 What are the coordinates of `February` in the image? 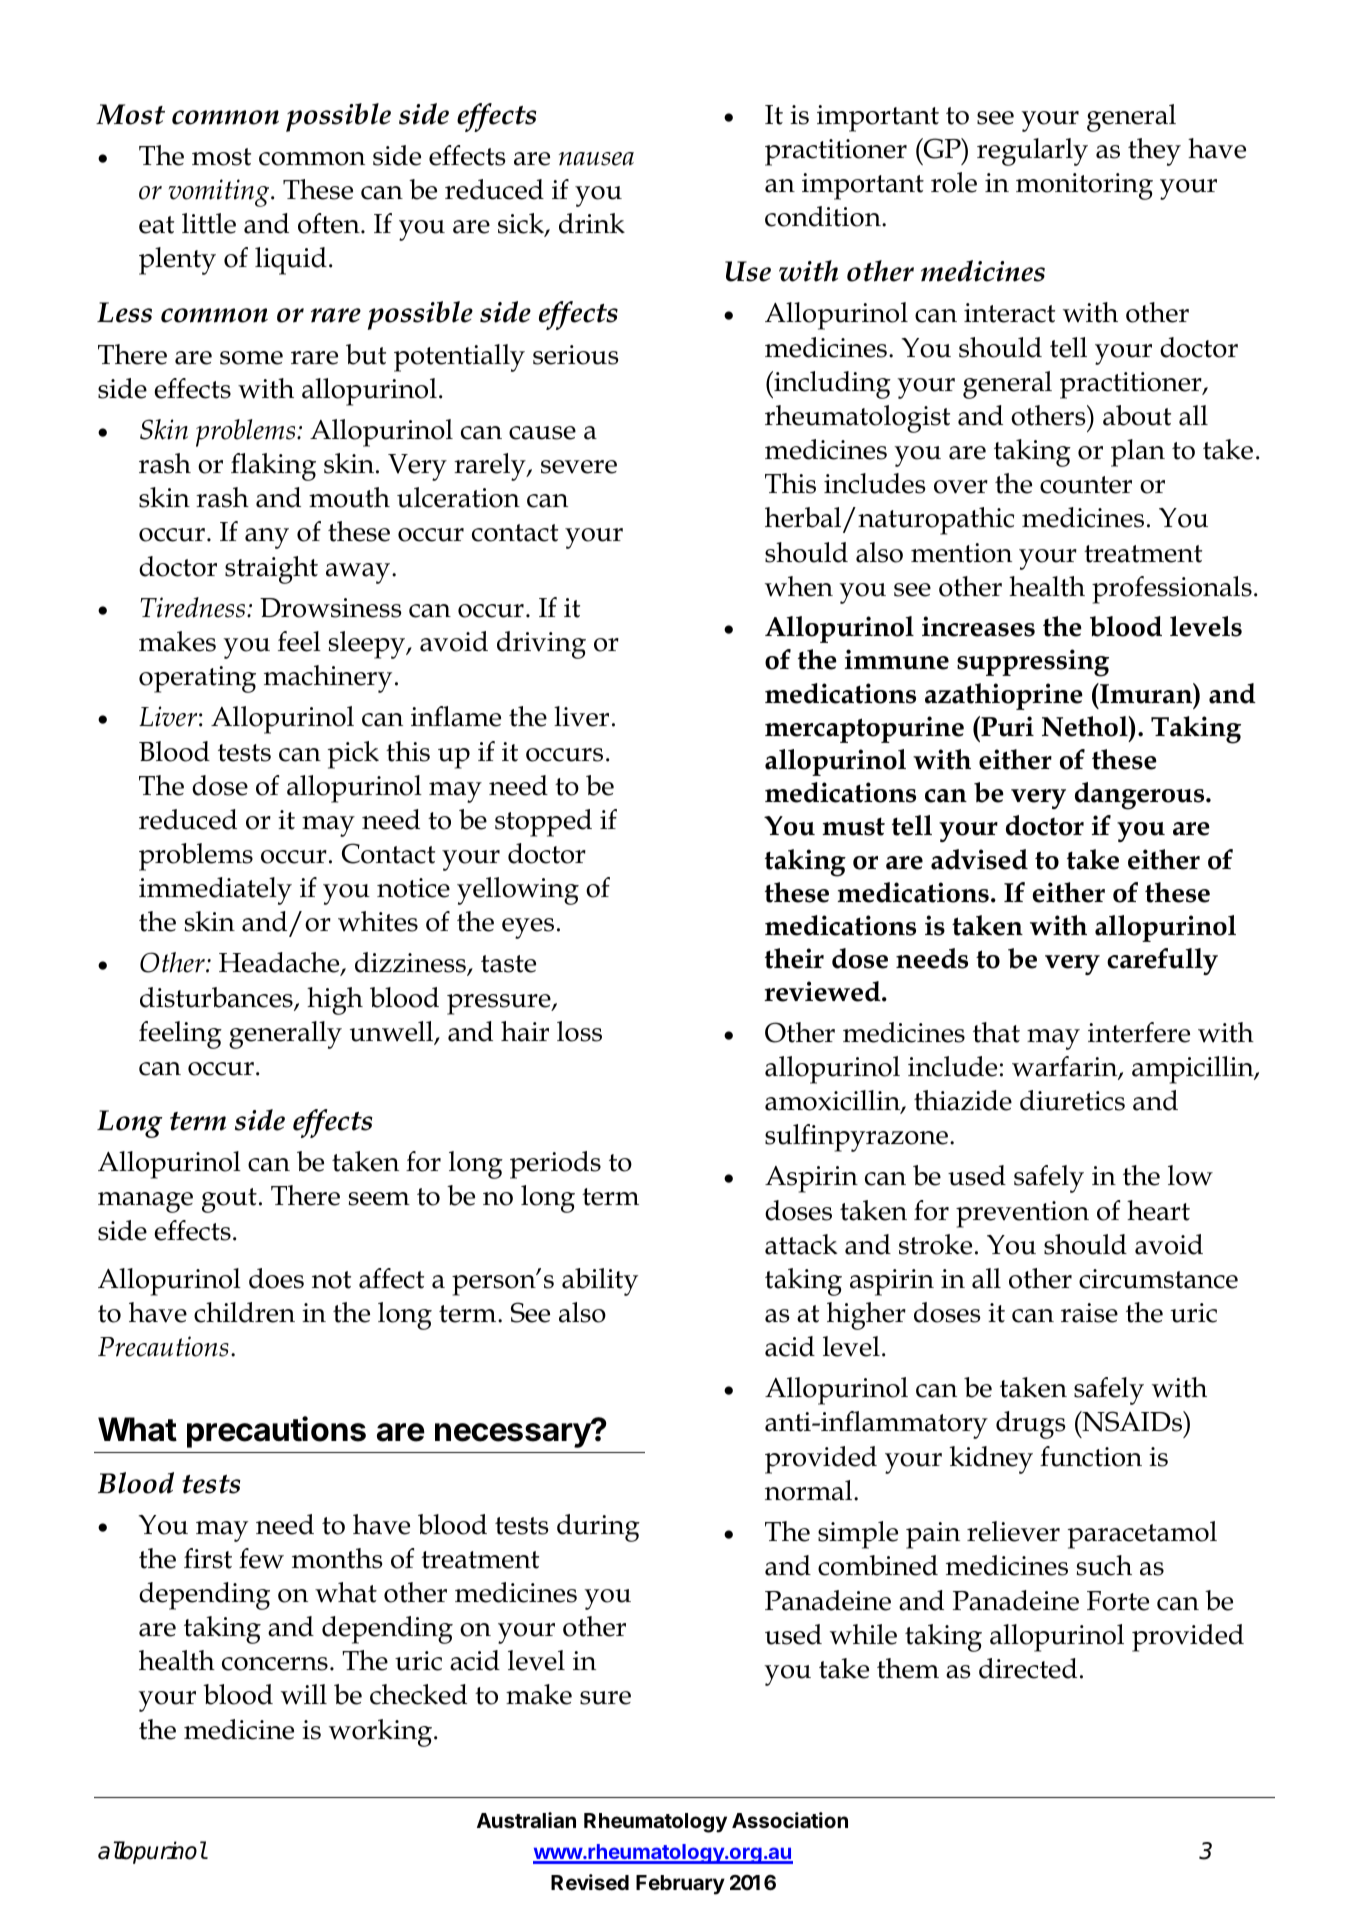 It's located at (680, 1885).
